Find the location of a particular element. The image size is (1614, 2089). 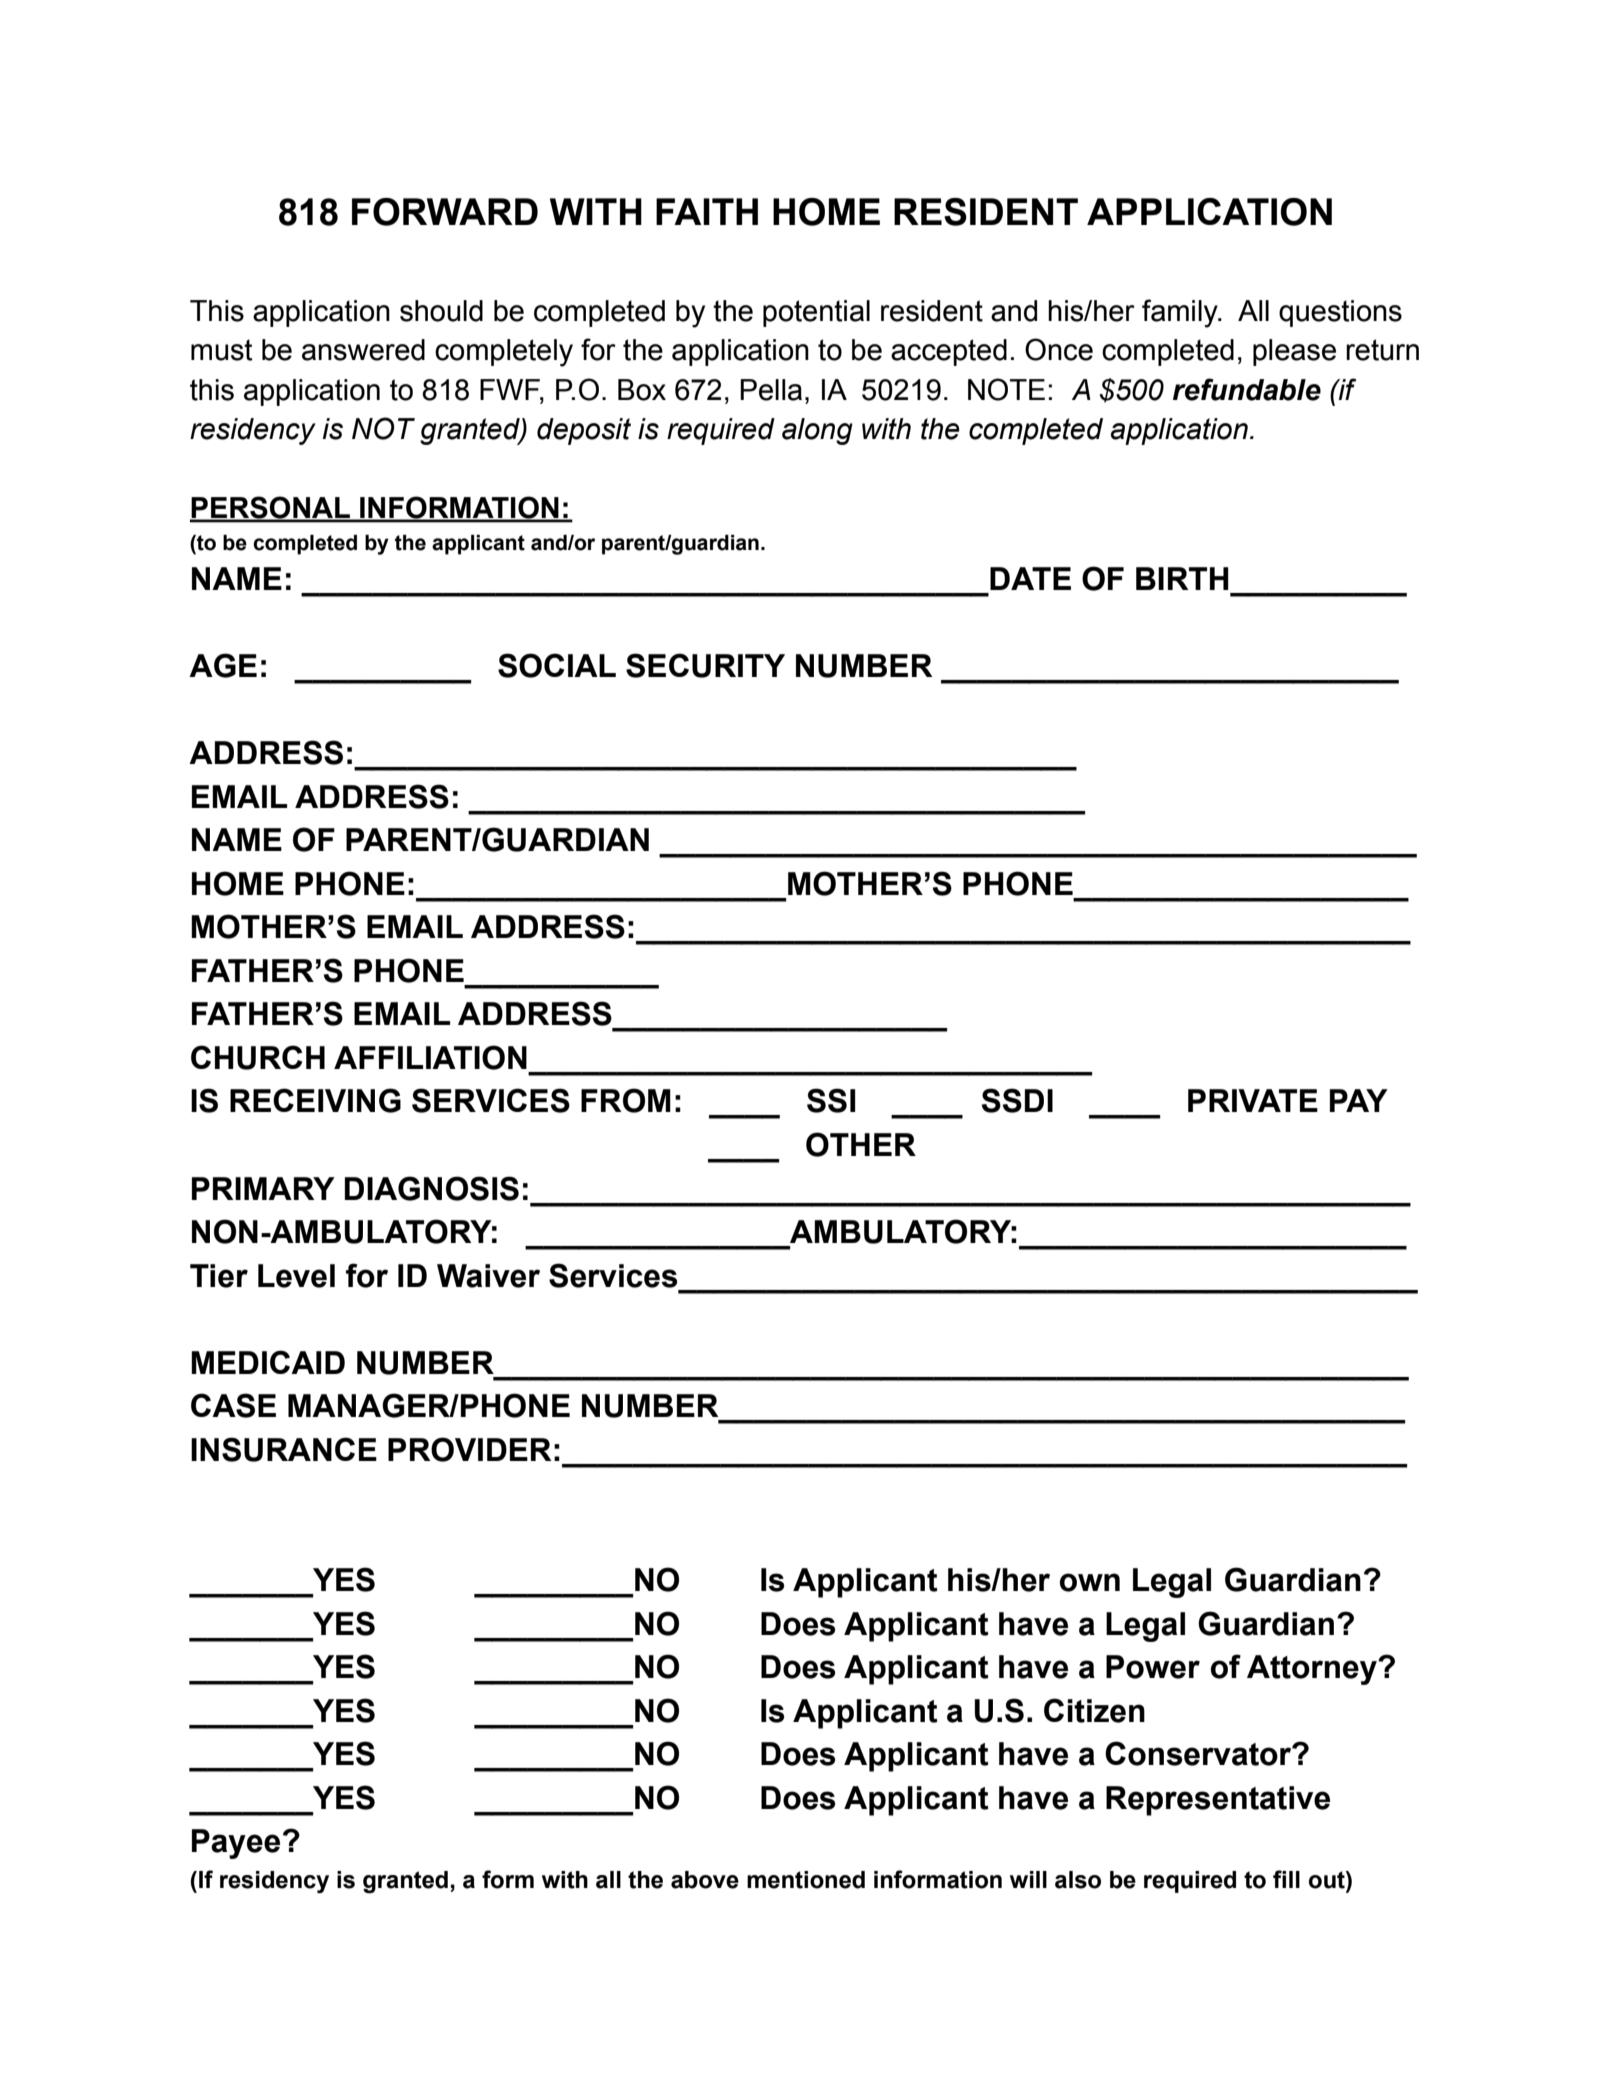

family is located at coordinates (1181, 313).
